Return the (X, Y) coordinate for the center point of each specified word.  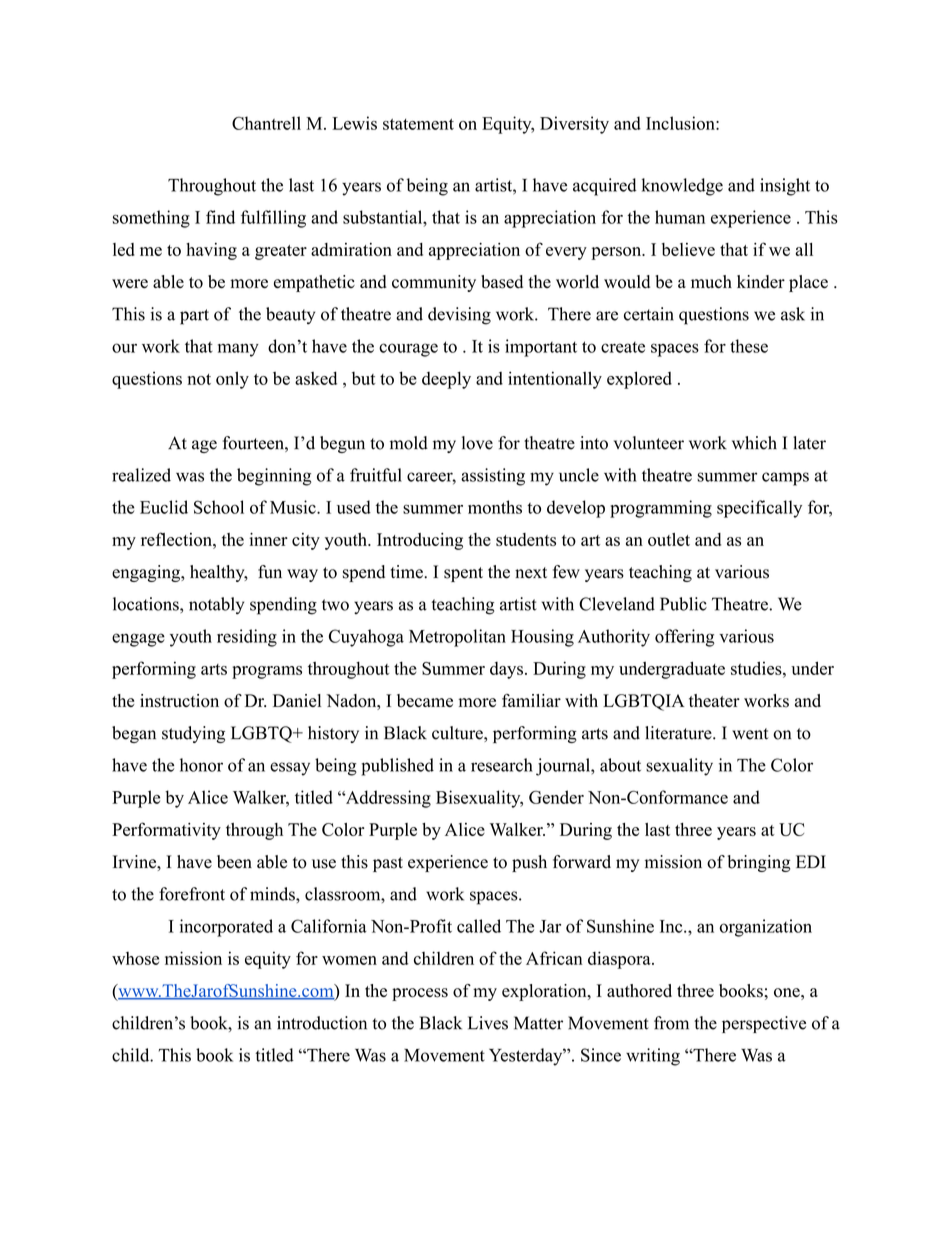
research (502, 765)
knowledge (682, 187)
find (220, 217)
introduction (322, 1023)
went (750, 734)
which (754, 443)
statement (418, 124)
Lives (488, 1023)
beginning (274, 477)
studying (193, 734)
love (477, 443)
